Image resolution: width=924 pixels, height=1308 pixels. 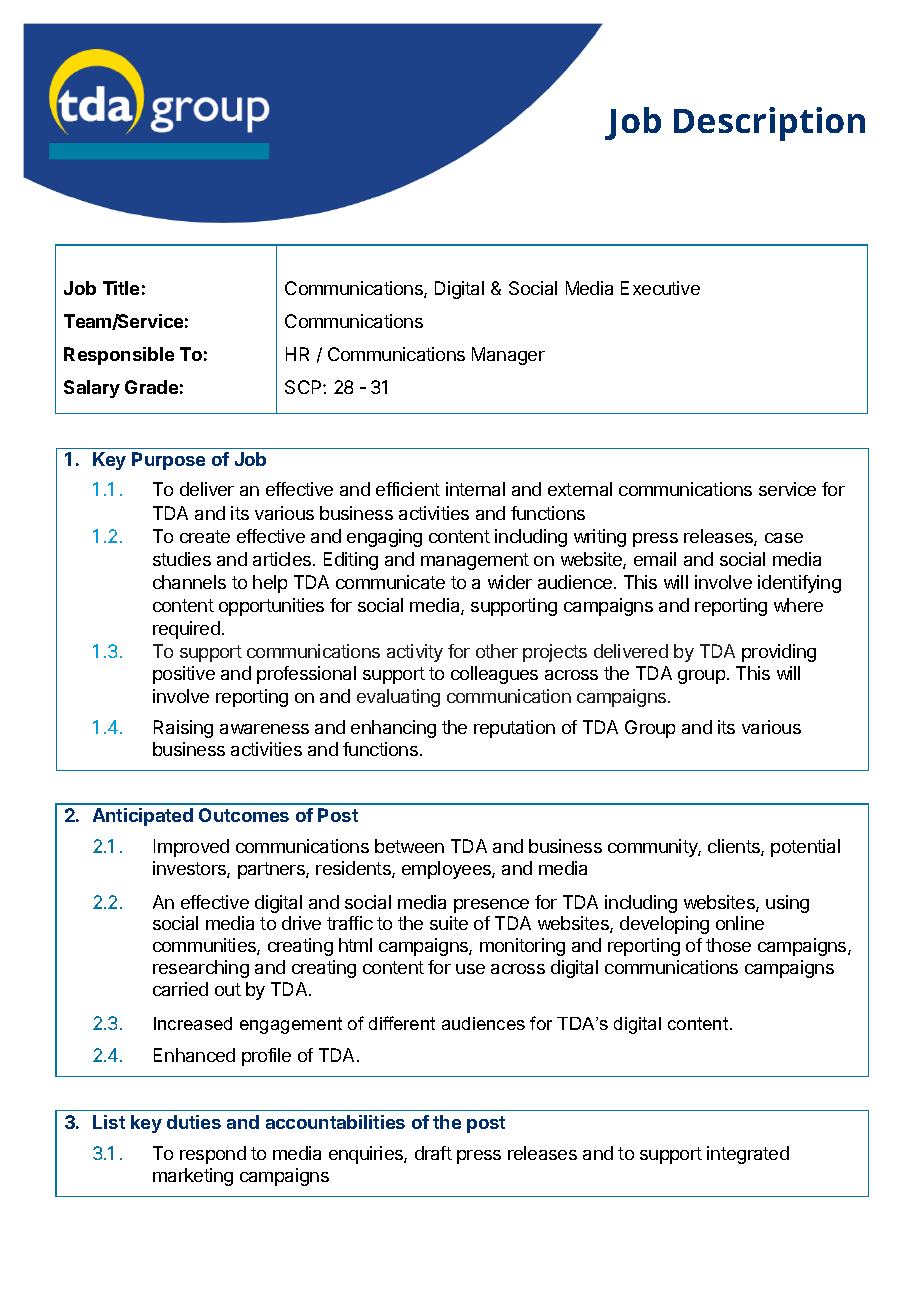 I want to click on Purpose, so click(x=168, y=461).
